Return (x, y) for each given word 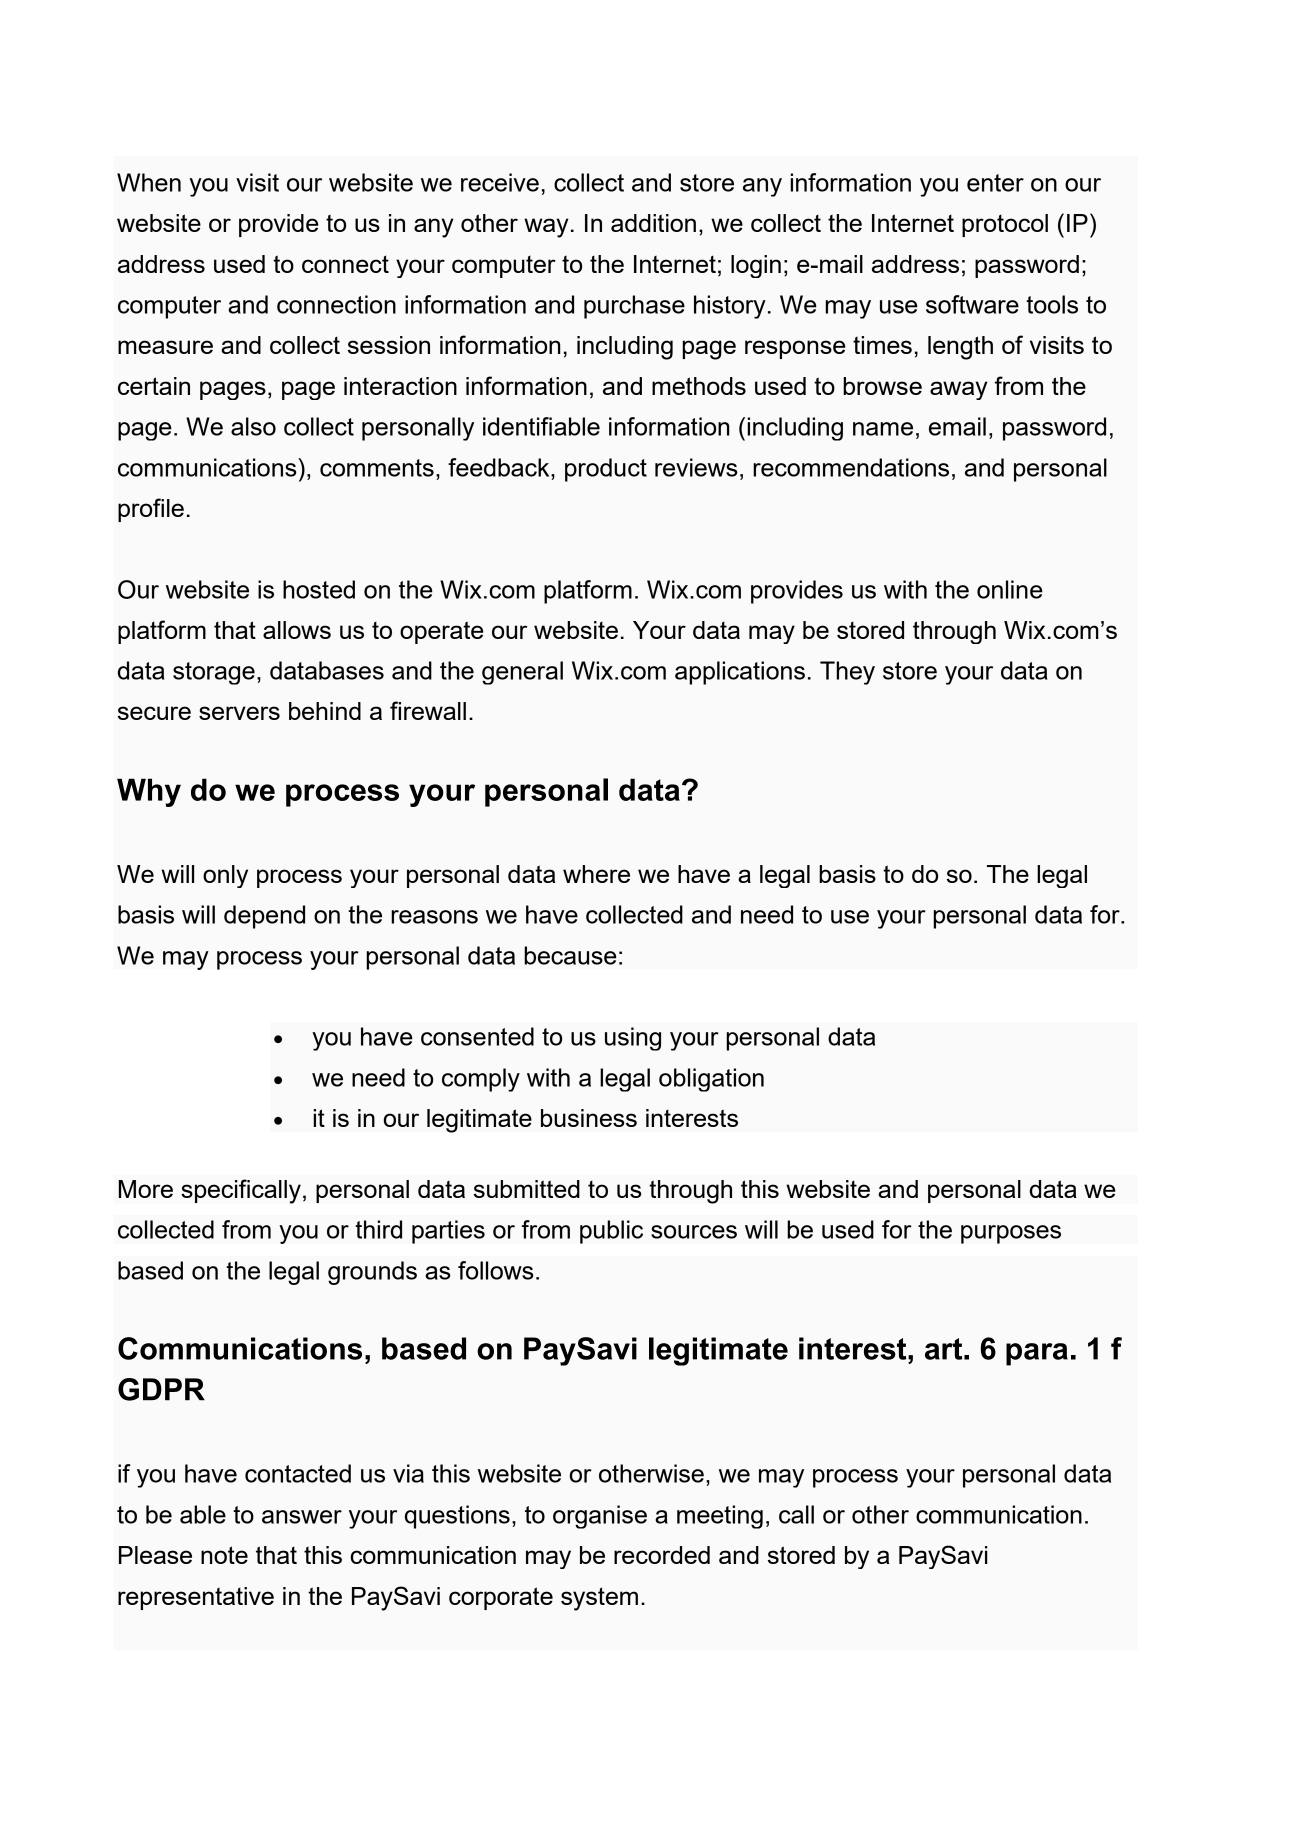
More (146, 1189)
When (149, 182)
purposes (1011, 1234)
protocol (1005, 225)
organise (600, 1517)
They (847, 673)
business (589, 1118)
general (522, 673)
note (224, 1555)
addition (653, 223)
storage (214, 673)
